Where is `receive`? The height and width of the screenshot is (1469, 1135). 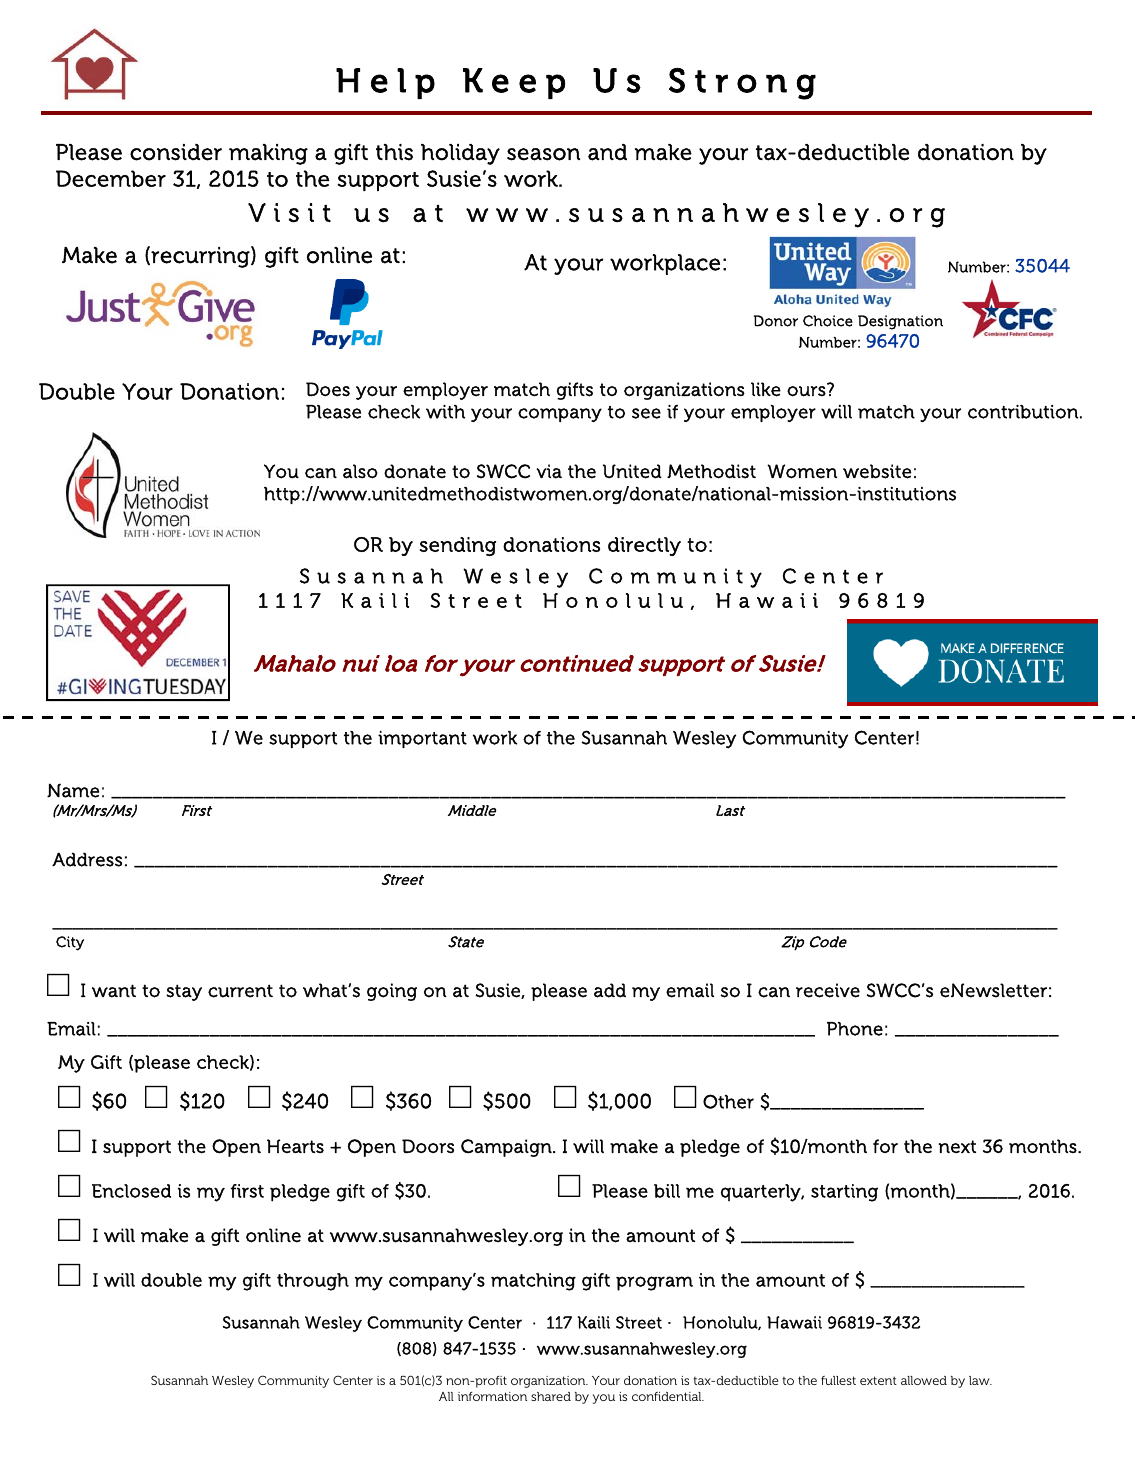 receive is located at coordinates (828, 990).
